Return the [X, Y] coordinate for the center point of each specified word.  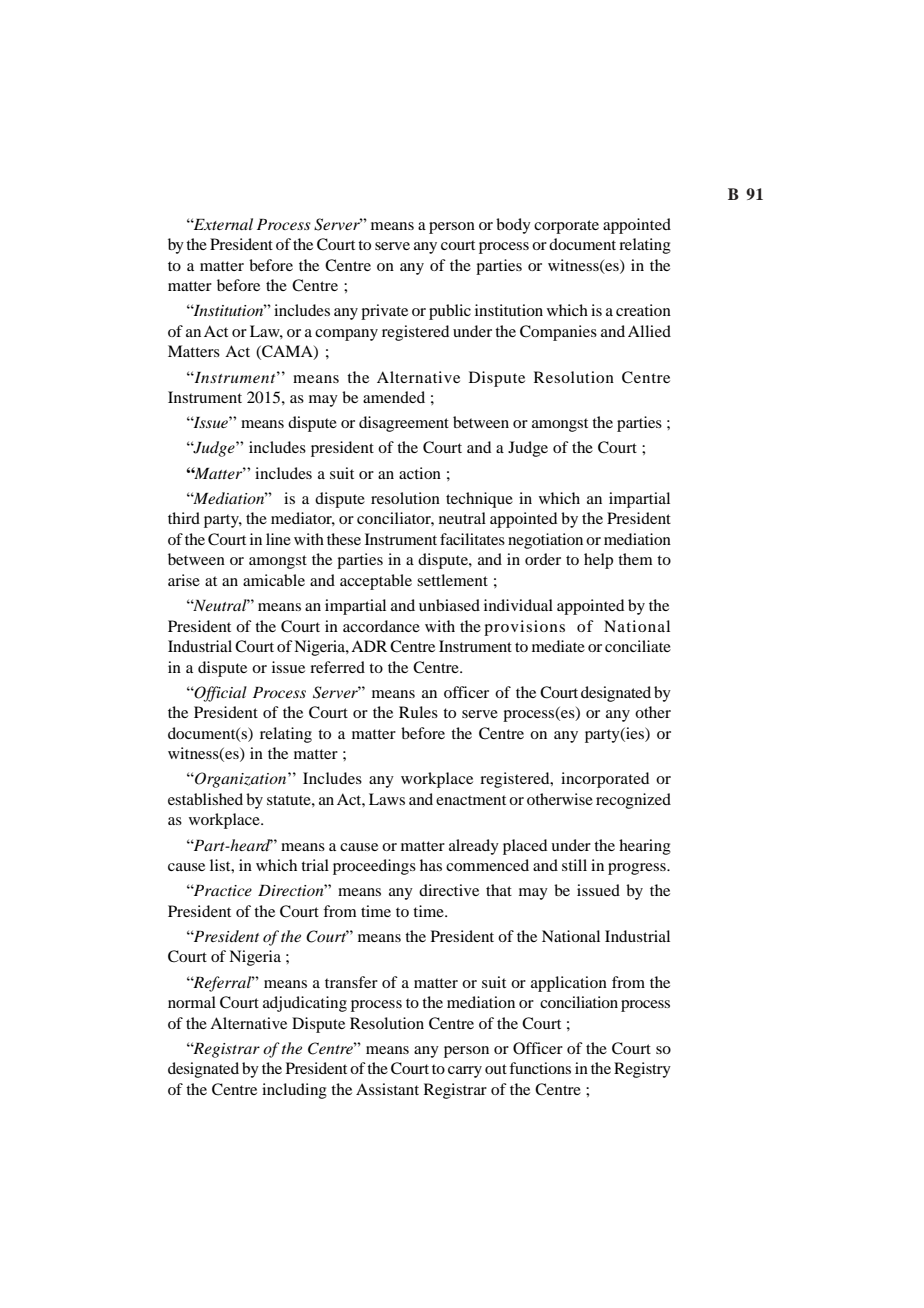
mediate [558, 646]
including [294, 1091]
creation [643, 310]
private [384, 312]
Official [220, 694]
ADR [369, 646]
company [346, 335]
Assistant [387, 1089]
